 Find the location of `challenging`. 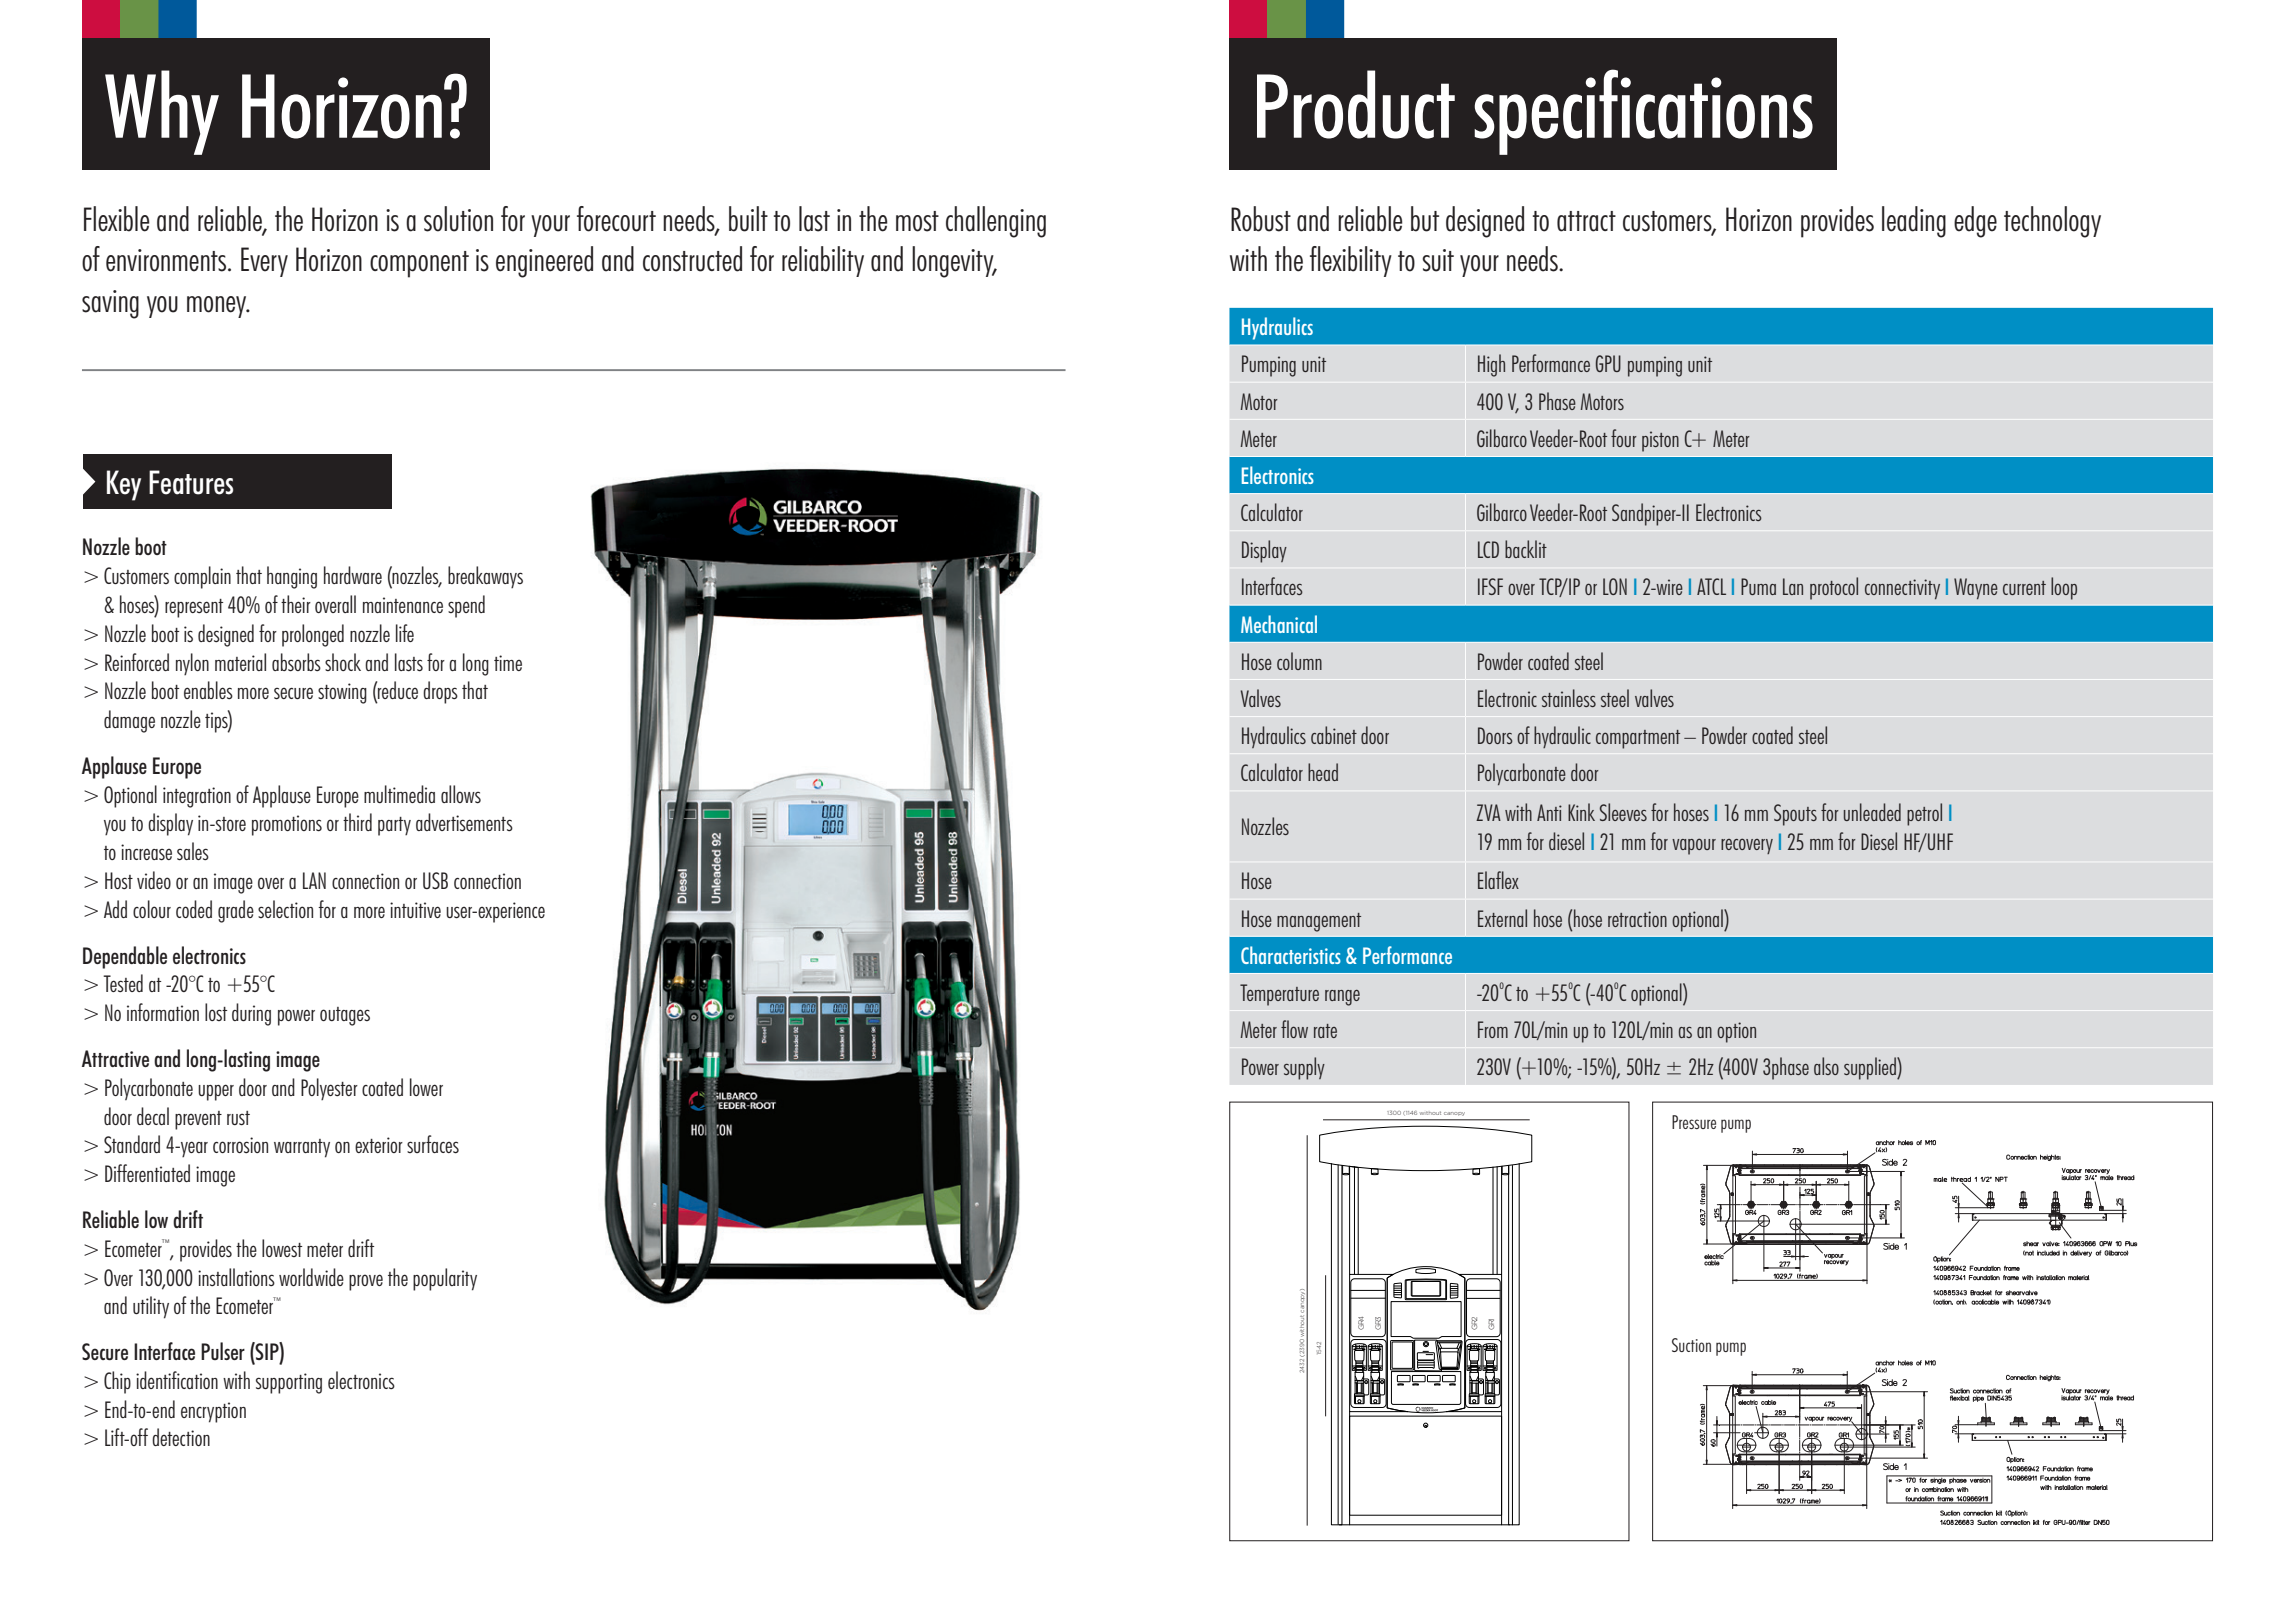

challenging is located at coordinates (996, 222).
